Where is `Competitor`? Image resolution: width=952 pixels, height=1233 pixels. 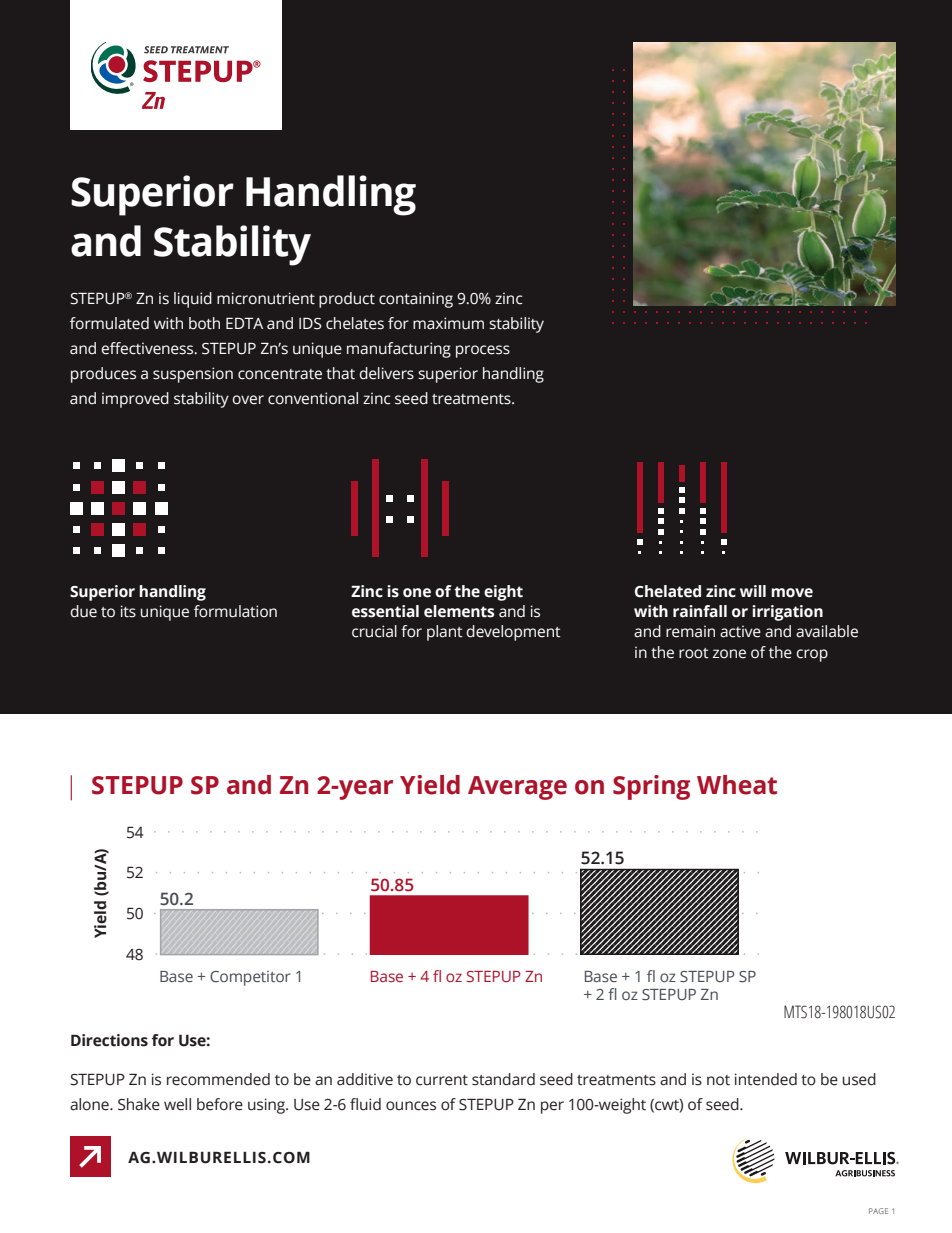
Competitor is located at coordinates (250, 978).
